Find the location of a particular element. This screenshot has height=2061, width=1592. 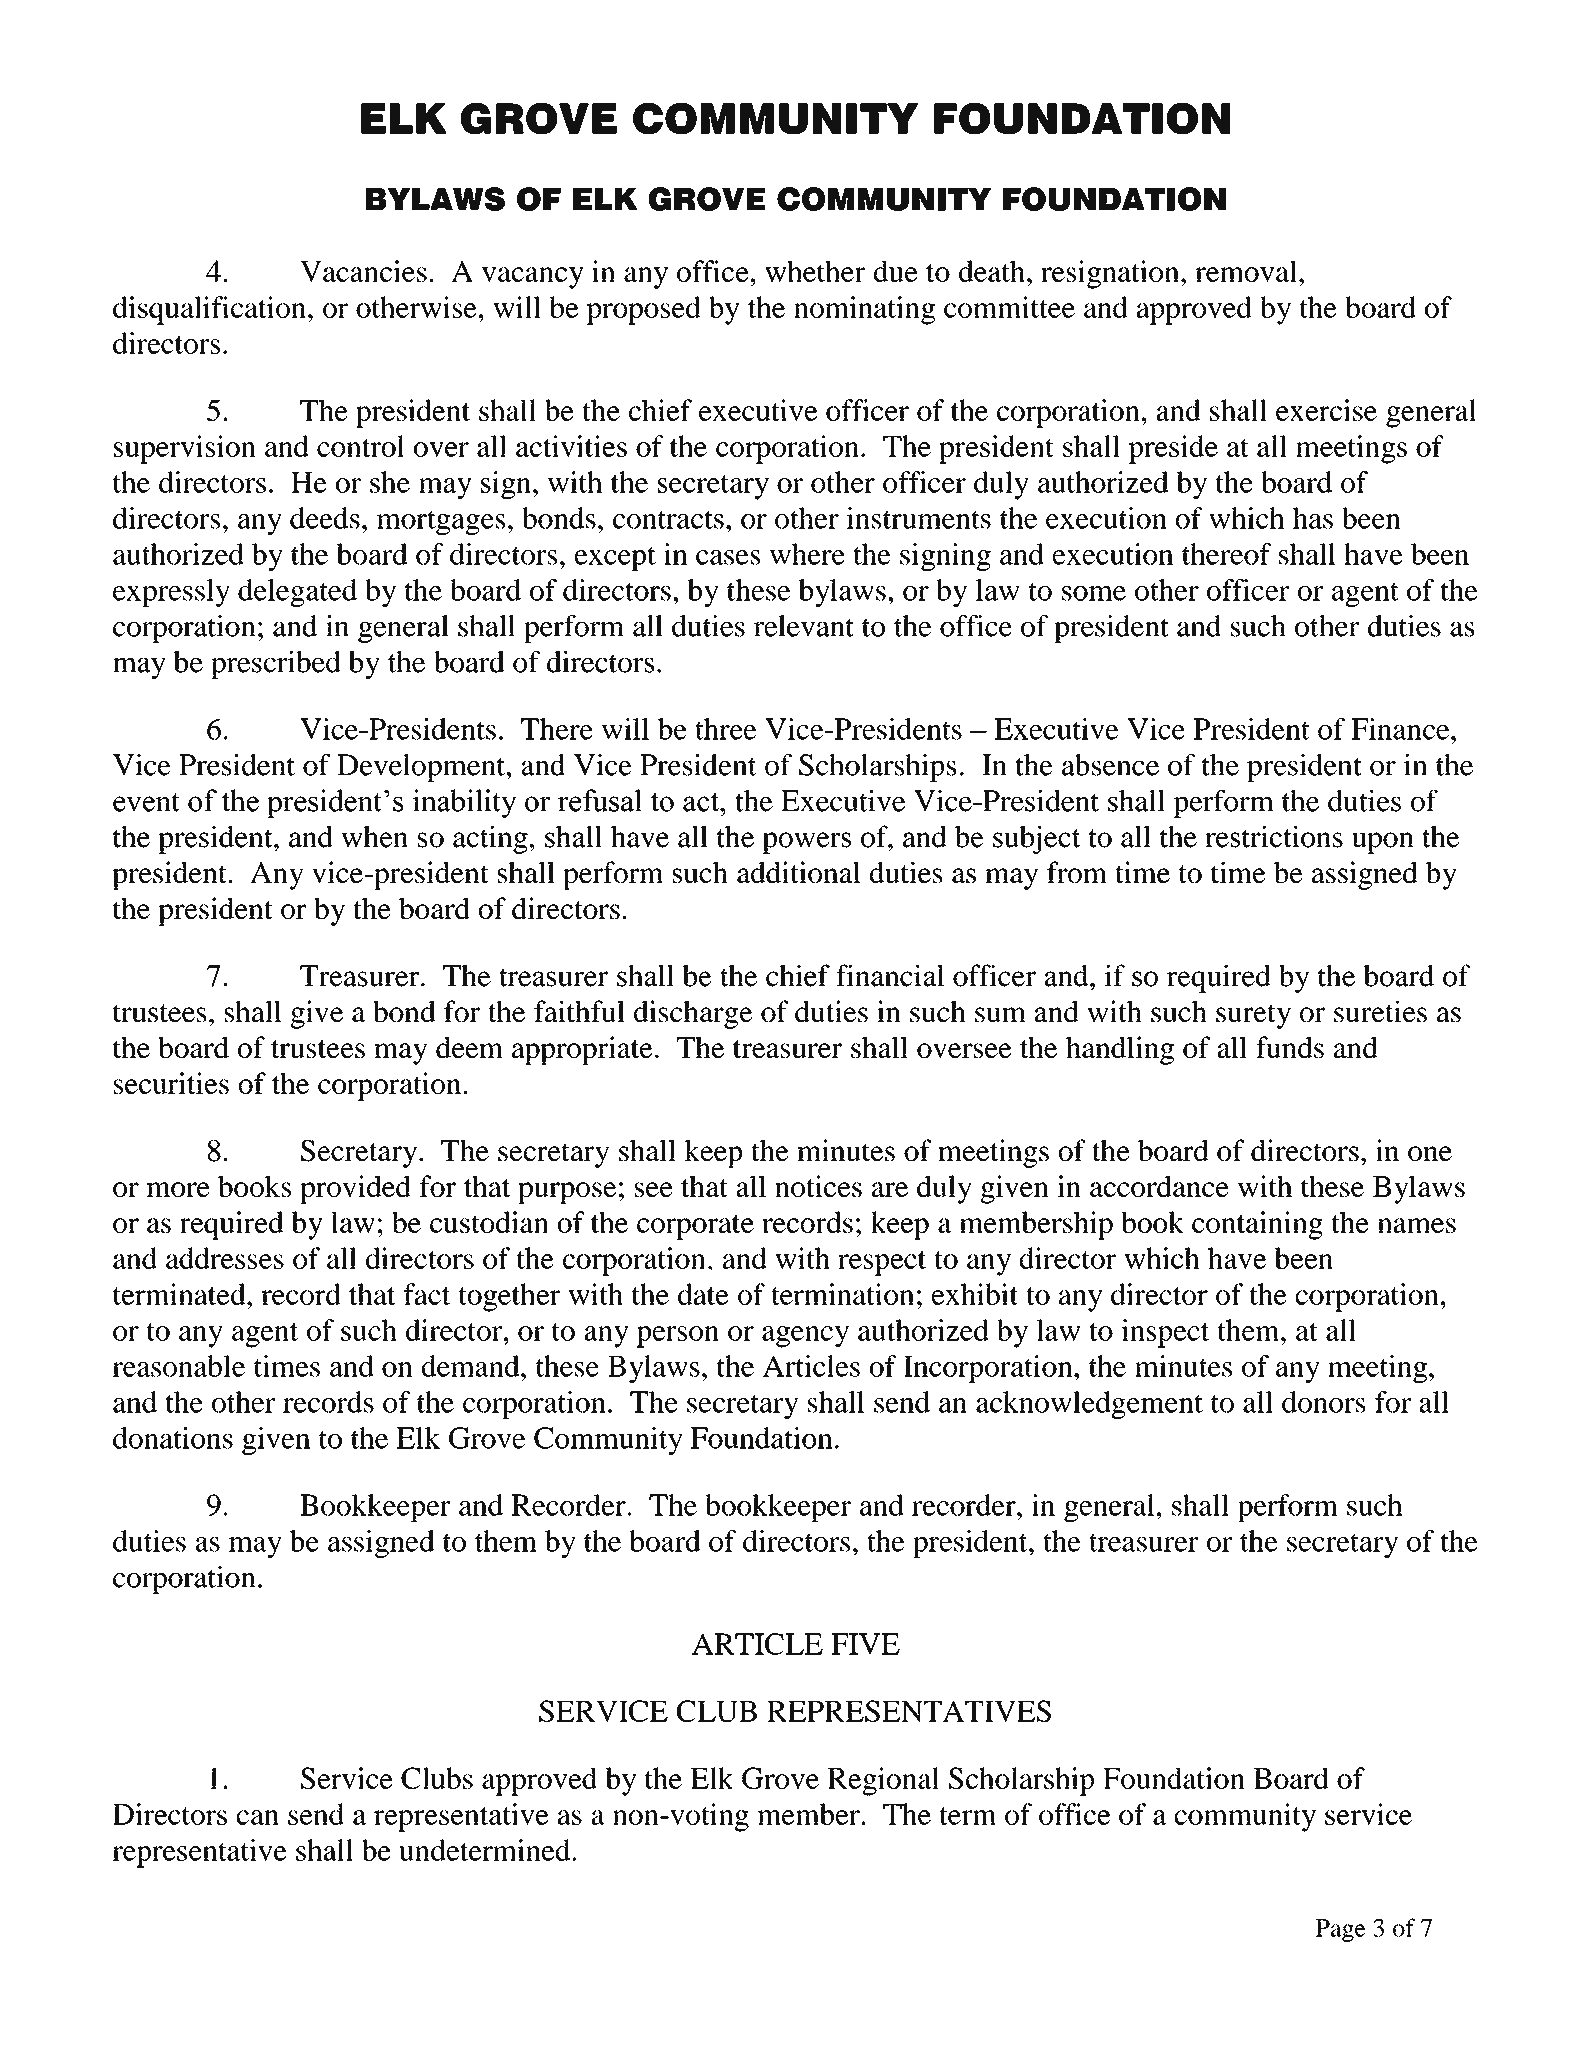

when is located at coordinates (374, 837).
